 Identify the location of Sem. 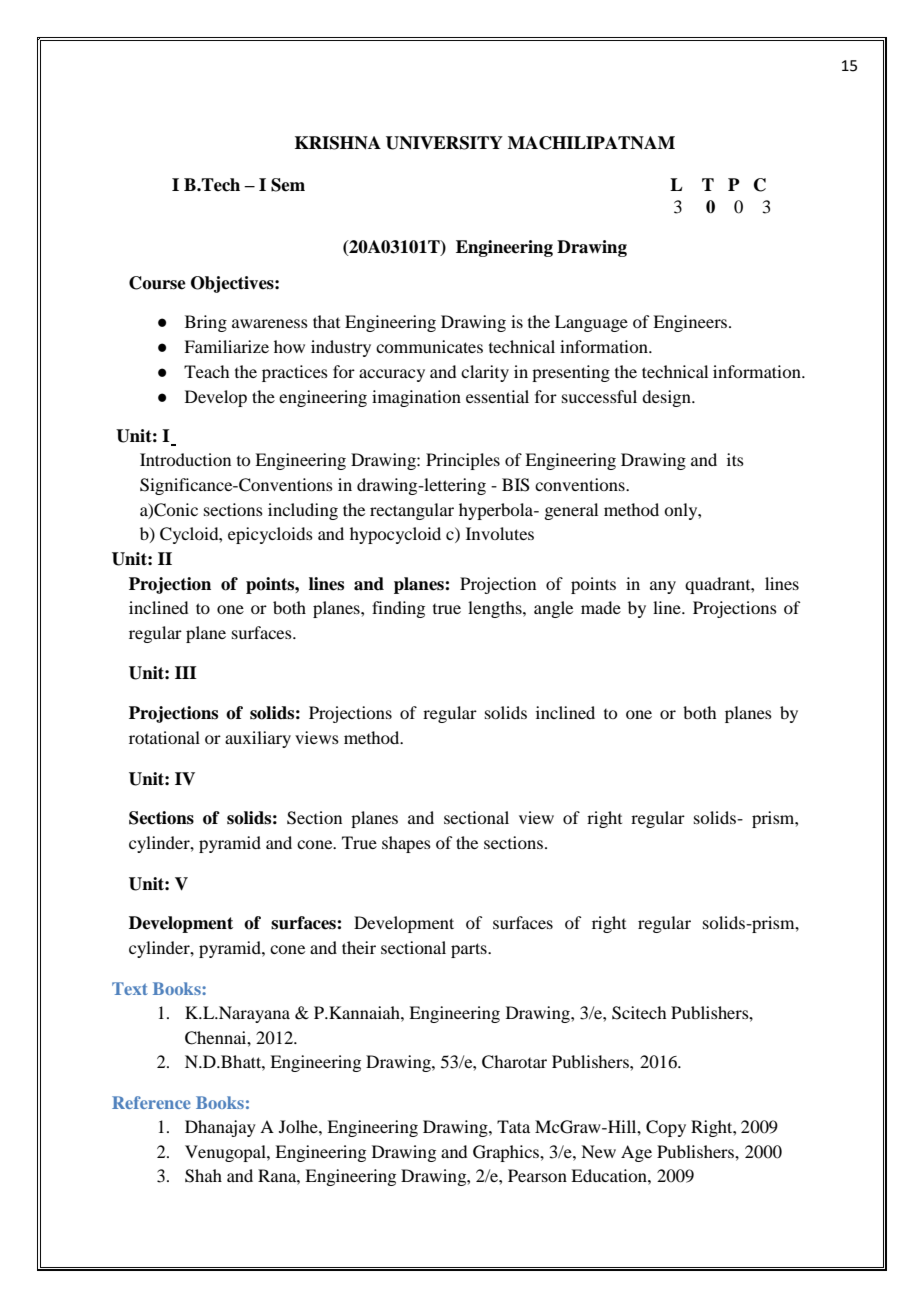
(288, 185).
